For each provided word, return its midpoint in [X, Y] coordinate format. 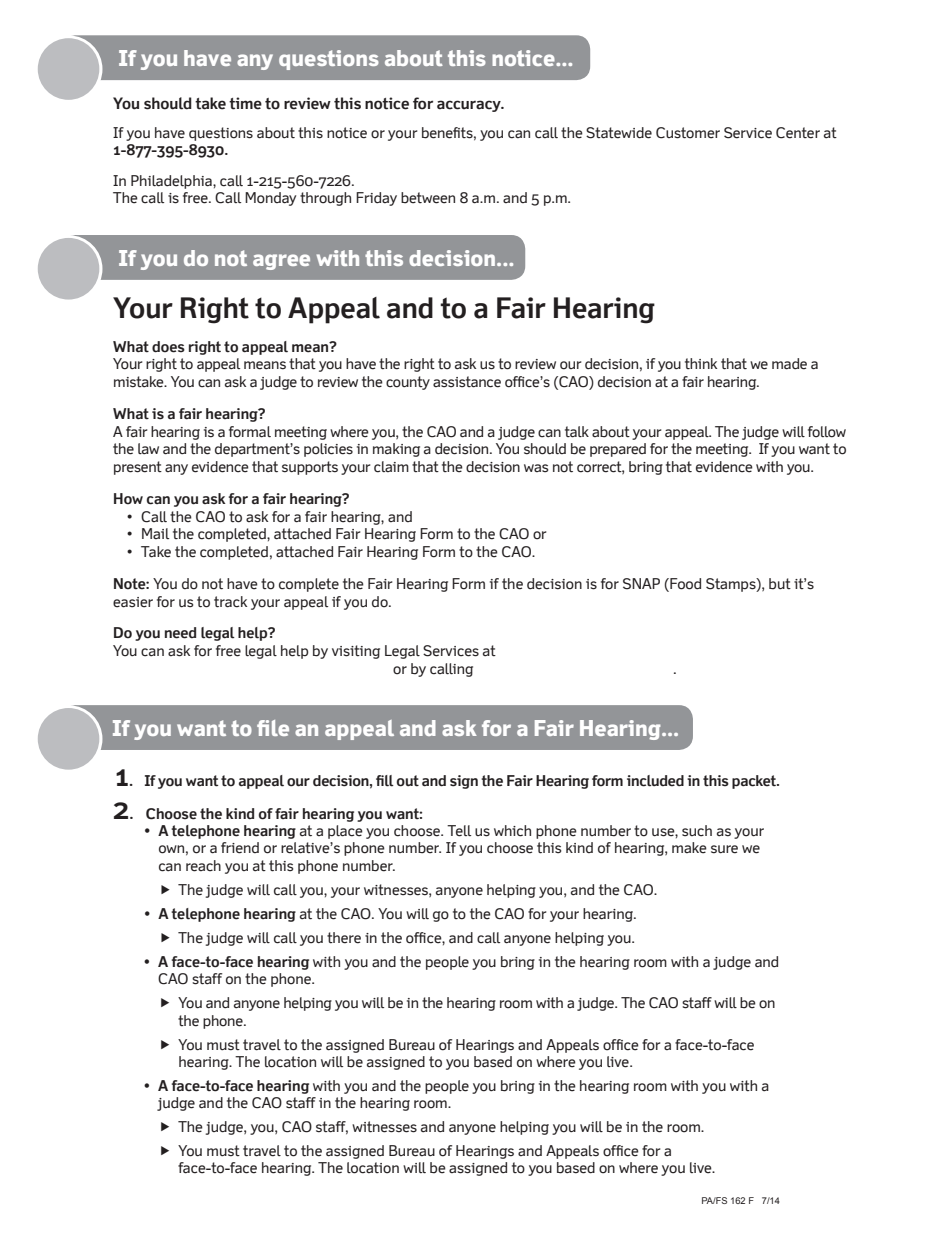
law [148, 449]
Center [798, 133]
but [780, 584]
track [230, 602]
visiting [356, 652]
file [273, 728]
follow [827, 432]
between [428, 198]
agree [281, 262]
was [536, 468]
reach [203, 866]
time [245, 103]
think [701, 363]
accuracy [470, 106]
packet [755, 782]
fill [385, 781]
